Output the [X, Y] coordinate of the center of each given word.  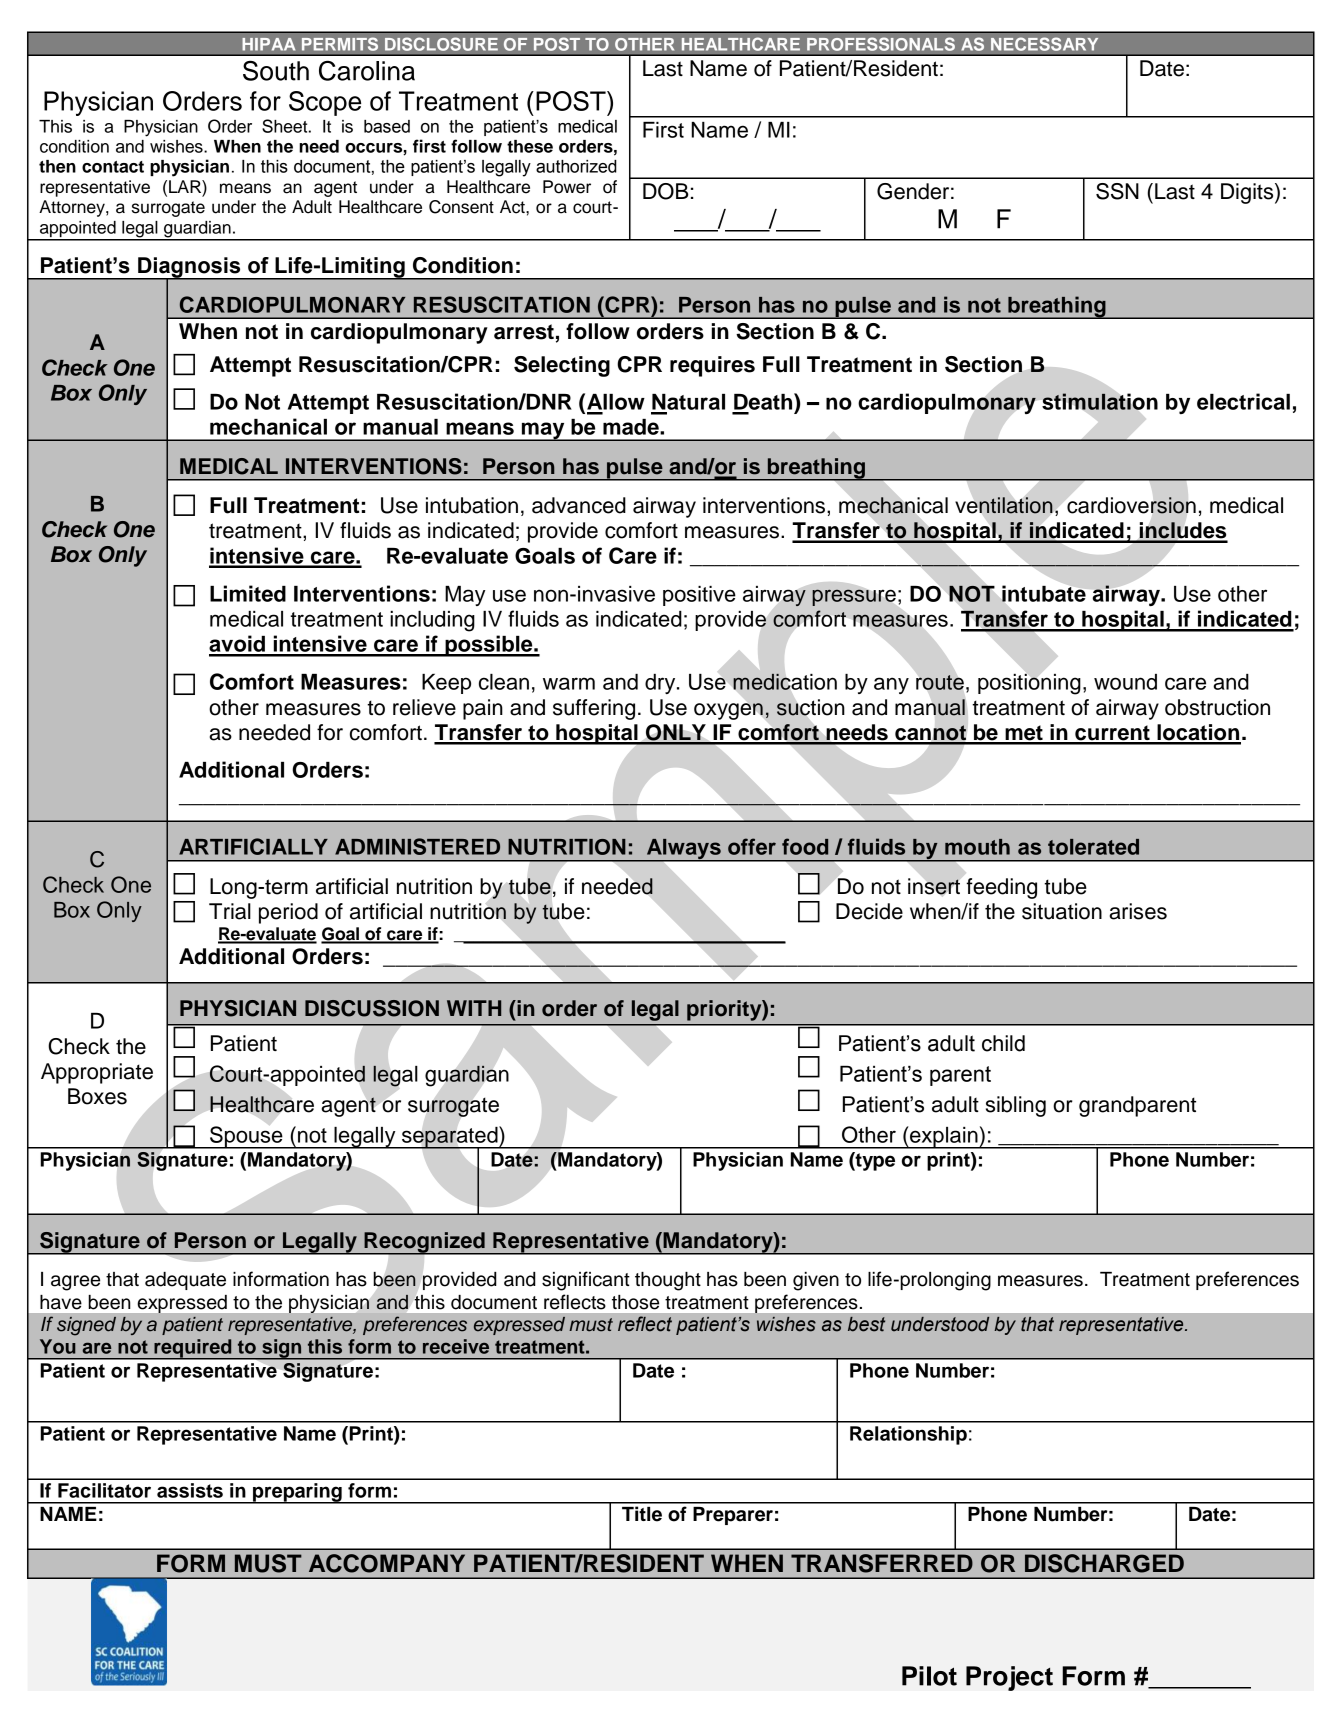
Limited [248, 593]
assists [190, 1490]
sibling [1016, 1106]
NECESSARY [1044, 44]
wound [1125, 682]
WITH [474, 1008]
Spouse [246, 1137]
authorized [576, 166]
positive [699, 596]
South [276, 70]
